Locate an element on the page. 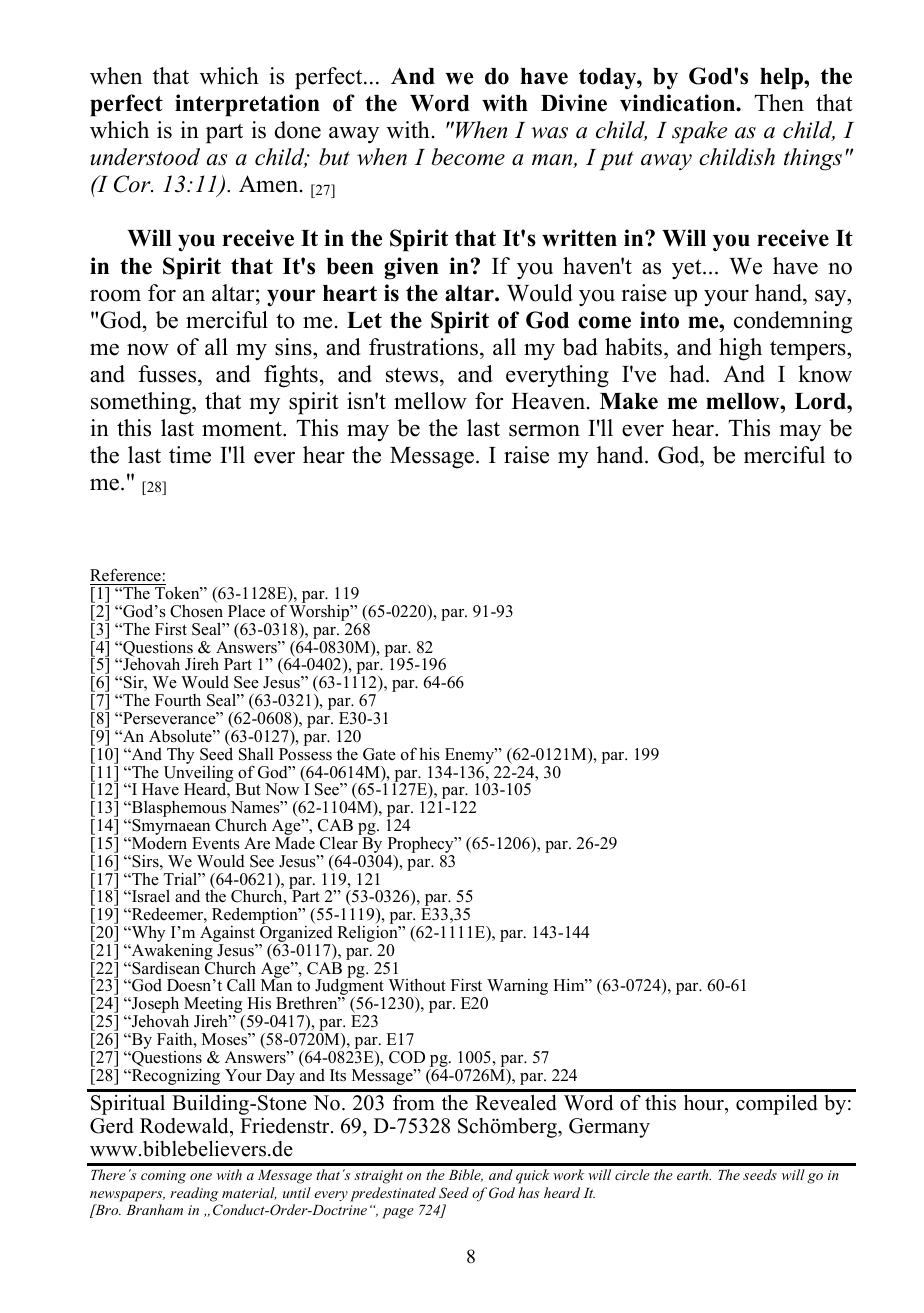 This document has width=924, height=1313. Then is located at coordinates (779, 103).
